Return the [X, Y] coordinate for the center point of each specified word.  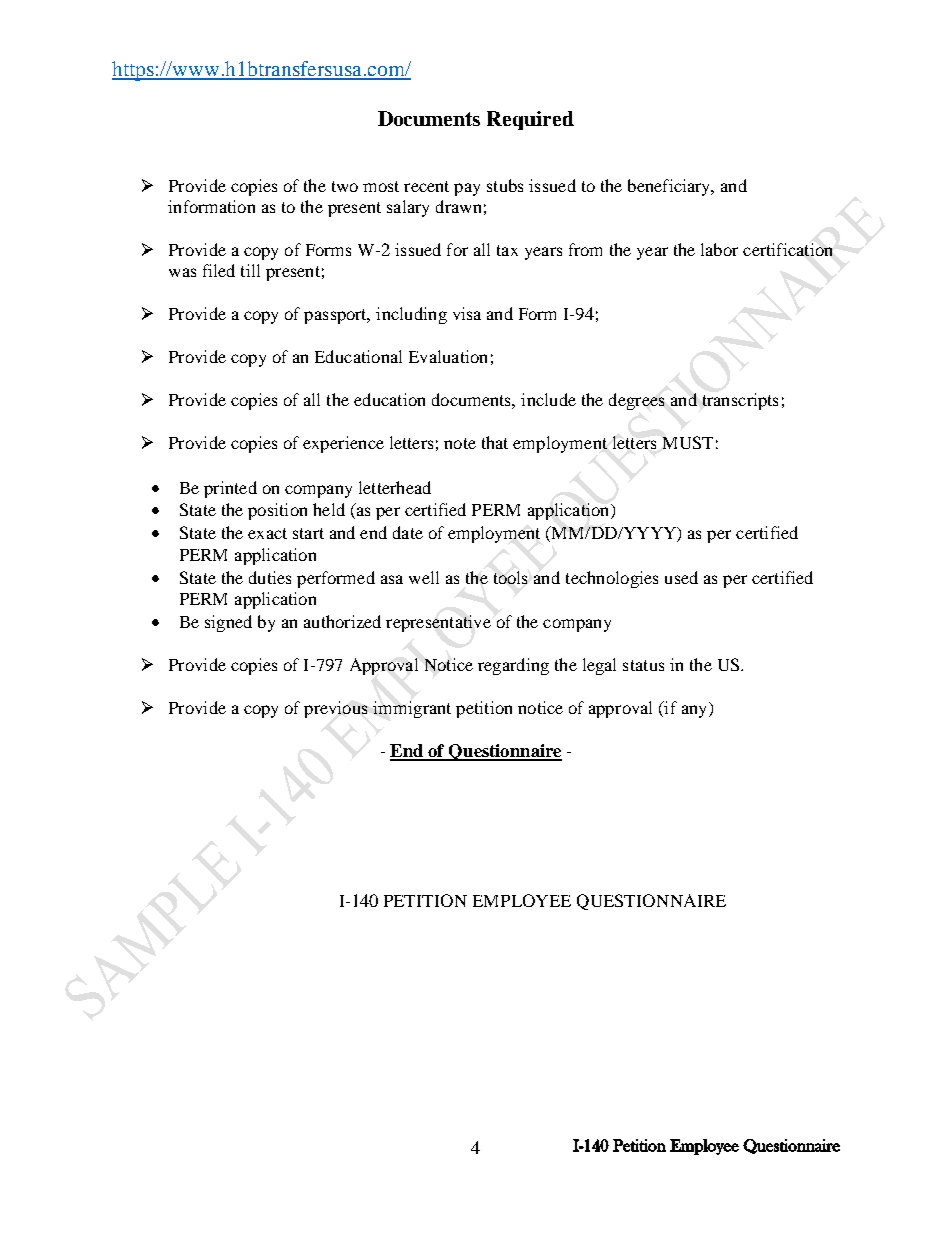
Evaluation [448, 356]
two [345, 186]
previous [335, 709]
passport [336, 316]
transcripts [740, 401]
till [250, 270]
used [681, 577]
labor [719, 249]
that [495, 442]
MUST [688, 442]
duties [270, 577]
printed [230, 489]
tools [510, 577]
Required [530, 120]
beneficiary [670, 187]
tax [507, 250]
